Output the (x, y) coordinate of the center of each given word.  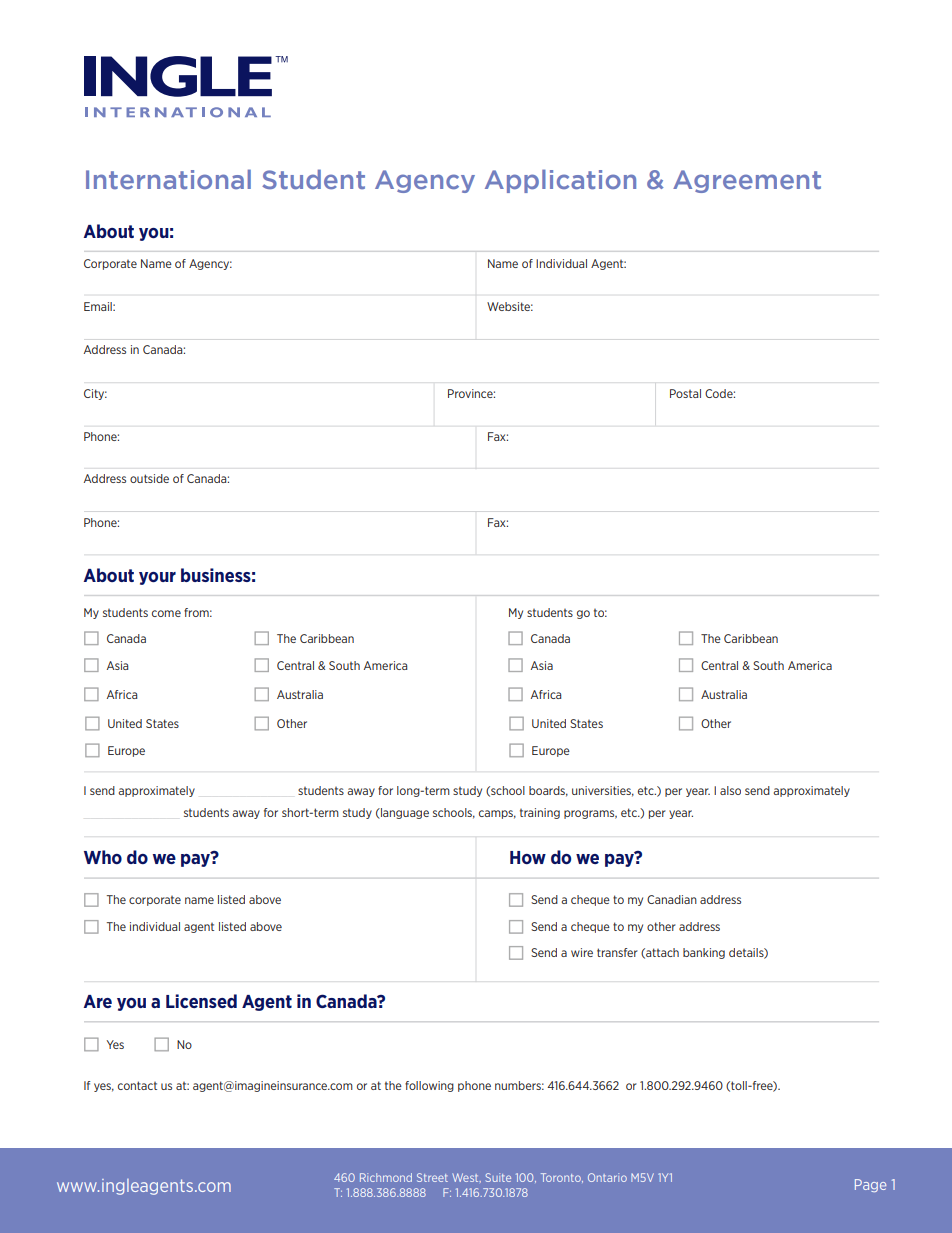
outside (149, 478)
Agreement (747, 181)
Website (510, 306)
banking (704, 953)
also (730, 790)
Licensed (201, 1001)
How (528, 857)
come (166, 613)
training (540, 813)
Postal (685, 393)
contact (137, 1085)
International (168, 179)
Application (560, 181)
